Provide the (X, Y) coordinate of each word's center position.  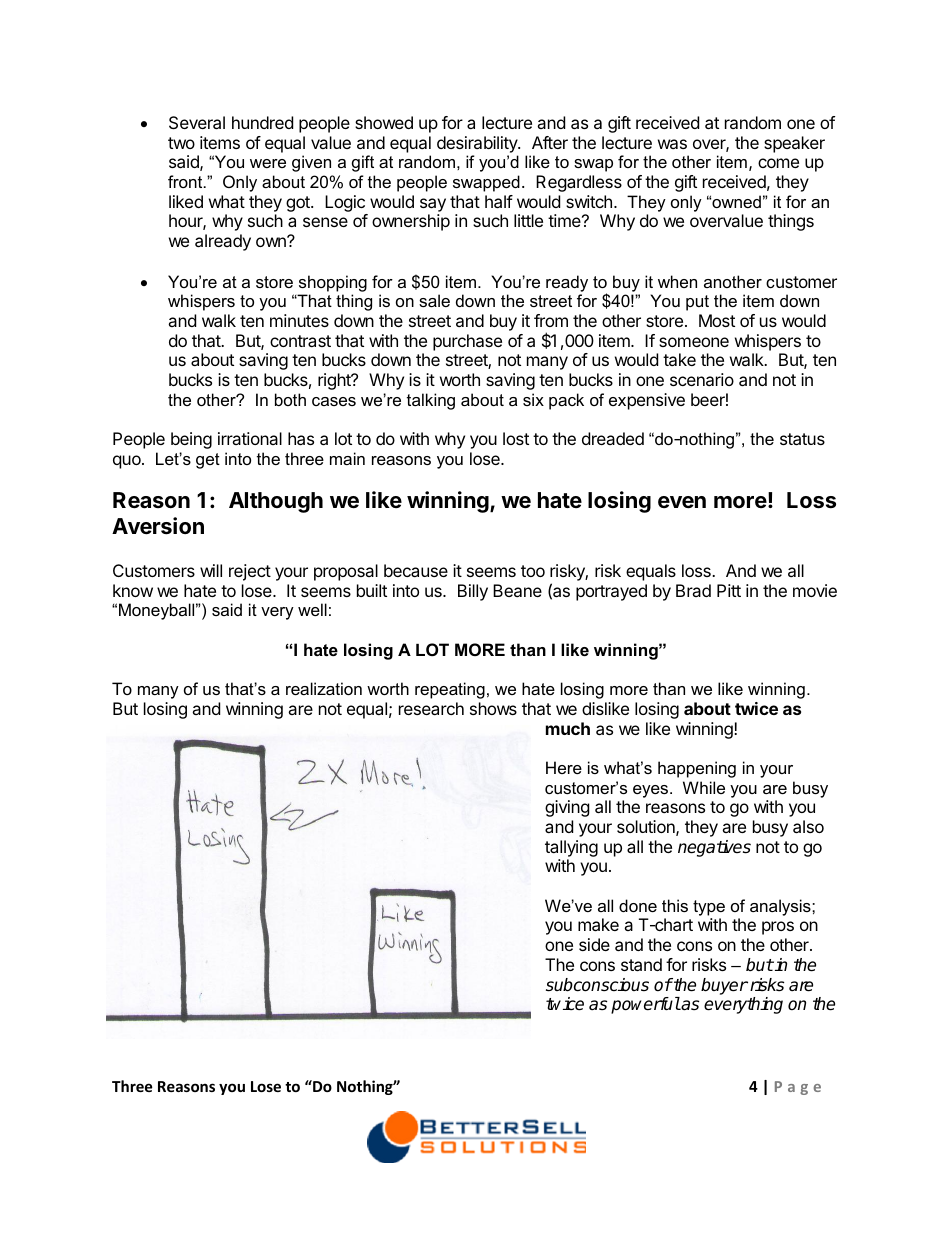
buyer (724, 986)
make (598, 924)
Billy (473, 592)
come (778, 163)
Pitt (729, 590)
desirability (478, 144)
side (594, 944)
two (181, 143)
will (211, 570)
